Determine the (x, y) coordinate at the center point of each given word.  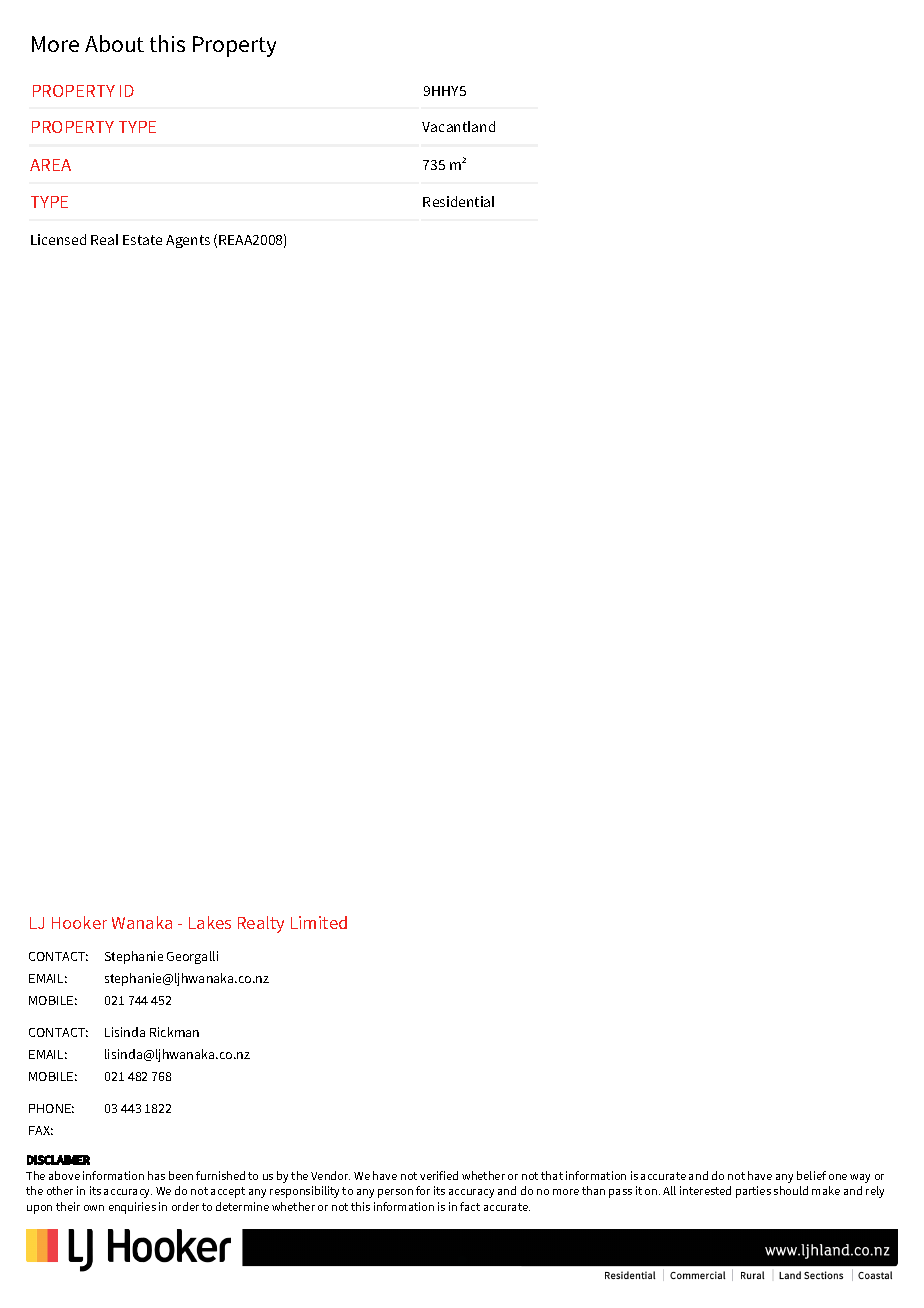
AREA (50, 165)
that (552, 1175)
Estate (142, 240)
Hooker (79, 922)
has (156, 1175)
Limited (319, 922)
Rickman (174, 1032)
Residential (458, 201)
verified (439, 1175)
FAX (41, 1130)
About (114, 43)
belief (811, 1175)
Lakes (210, 922)
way (860, 1178)
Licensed (58, 239)
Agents (188, 241)
